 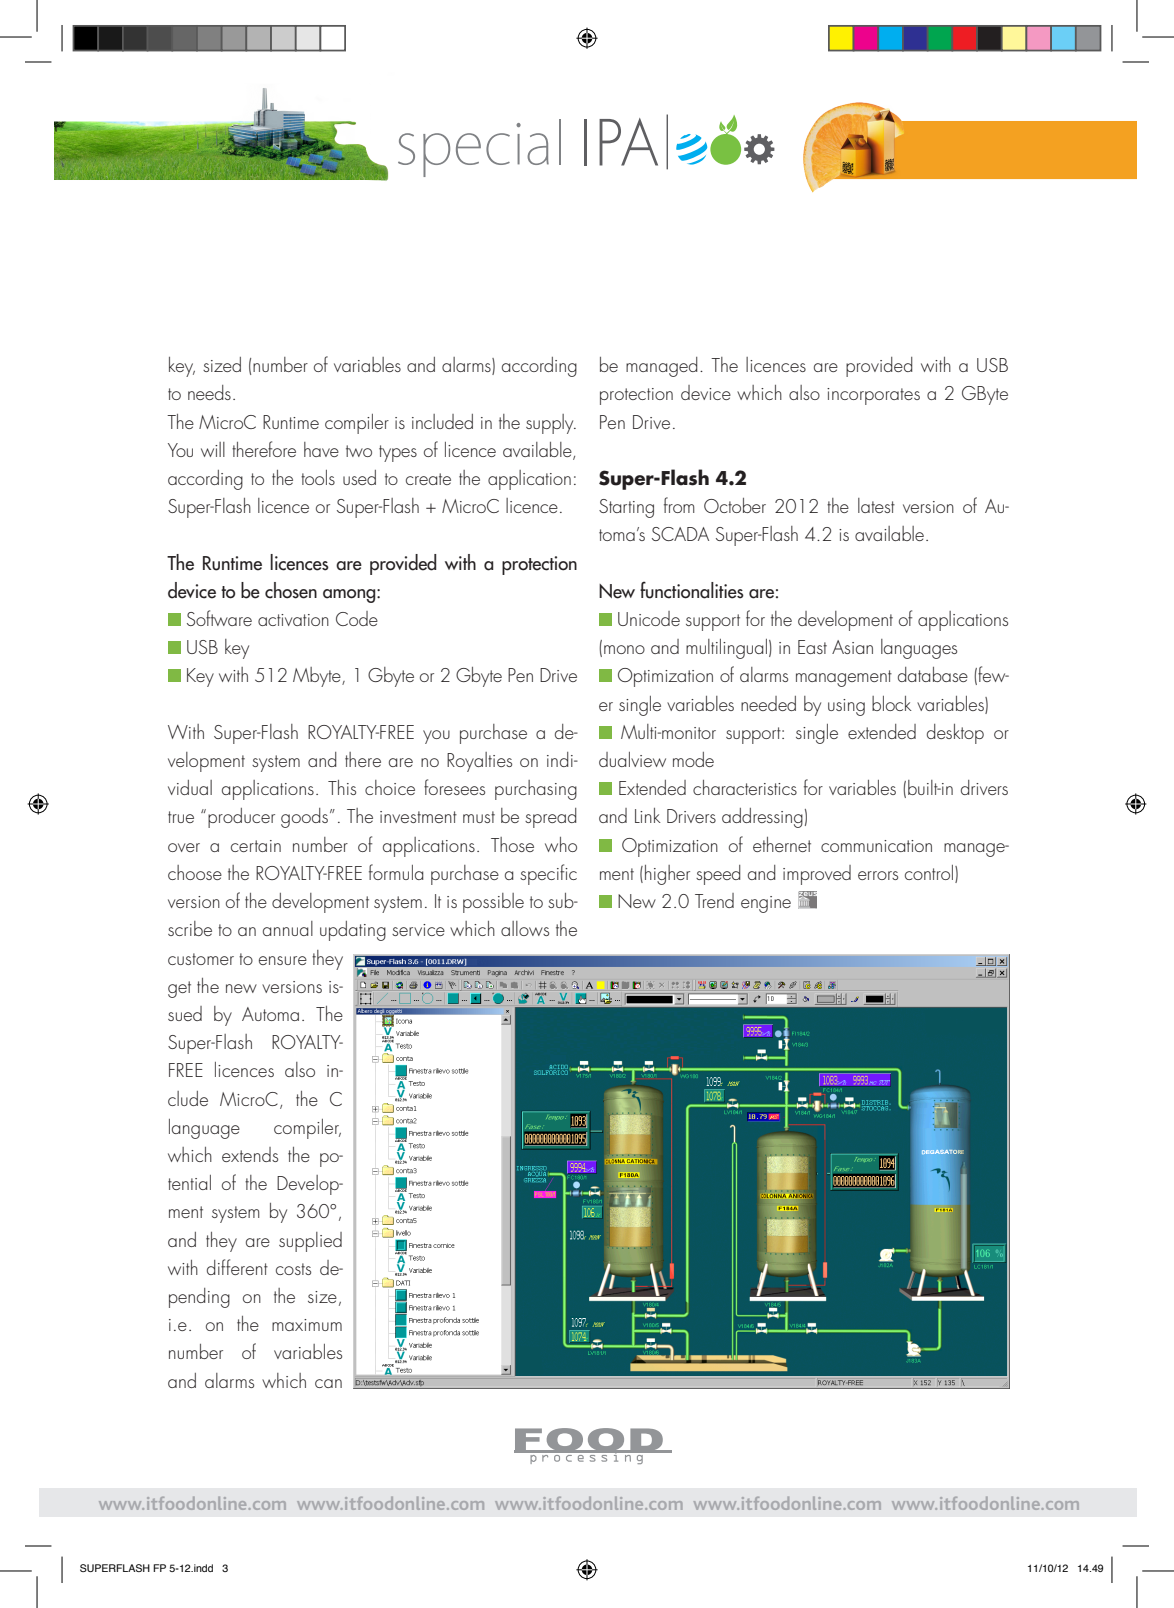 What do you see at coordinates (876, 505) in the image?
I see `latest` at bounding box center [876, 505].
